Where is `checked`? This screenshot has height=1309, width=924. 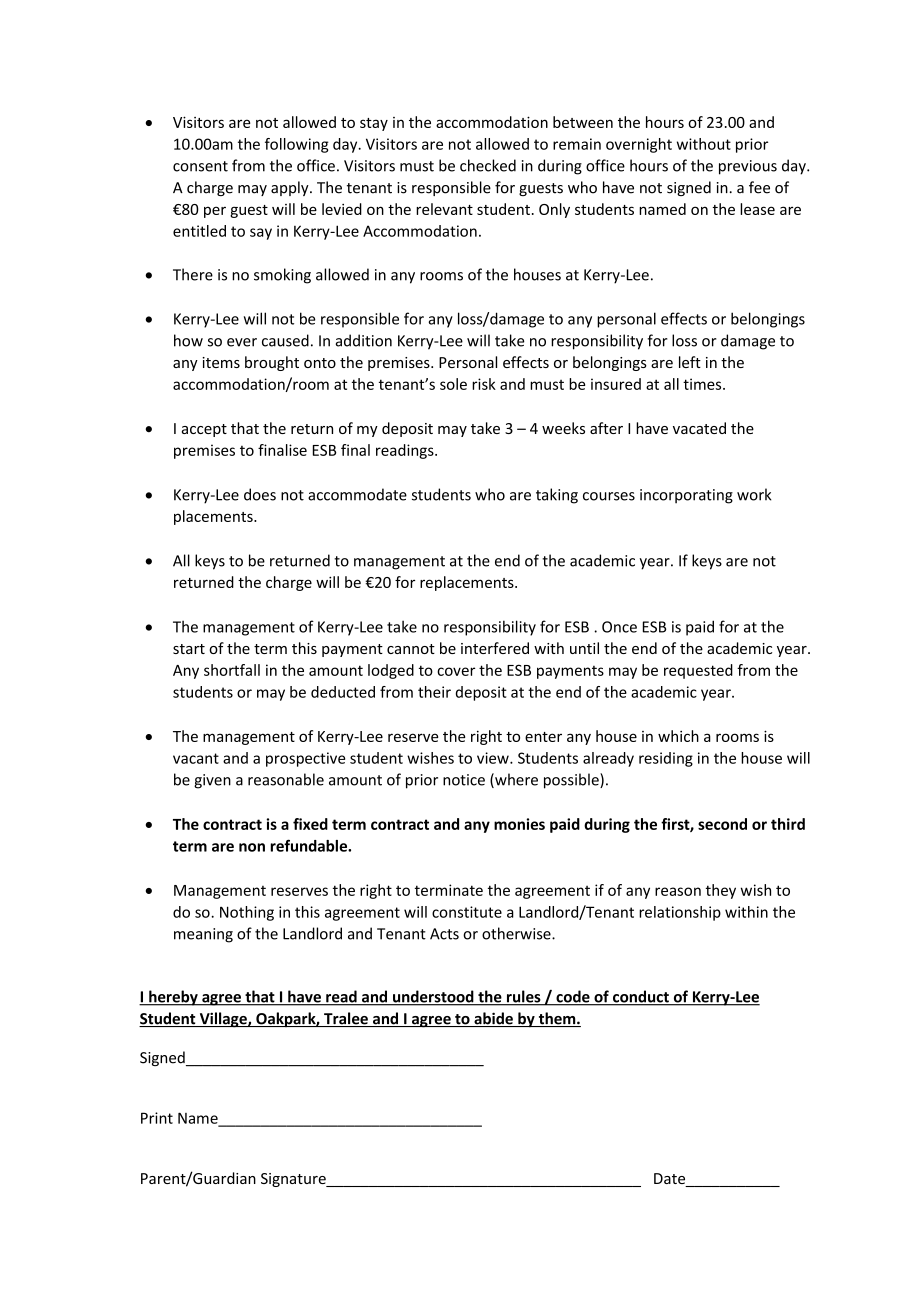 checked is located at coordinates (488, 165).
